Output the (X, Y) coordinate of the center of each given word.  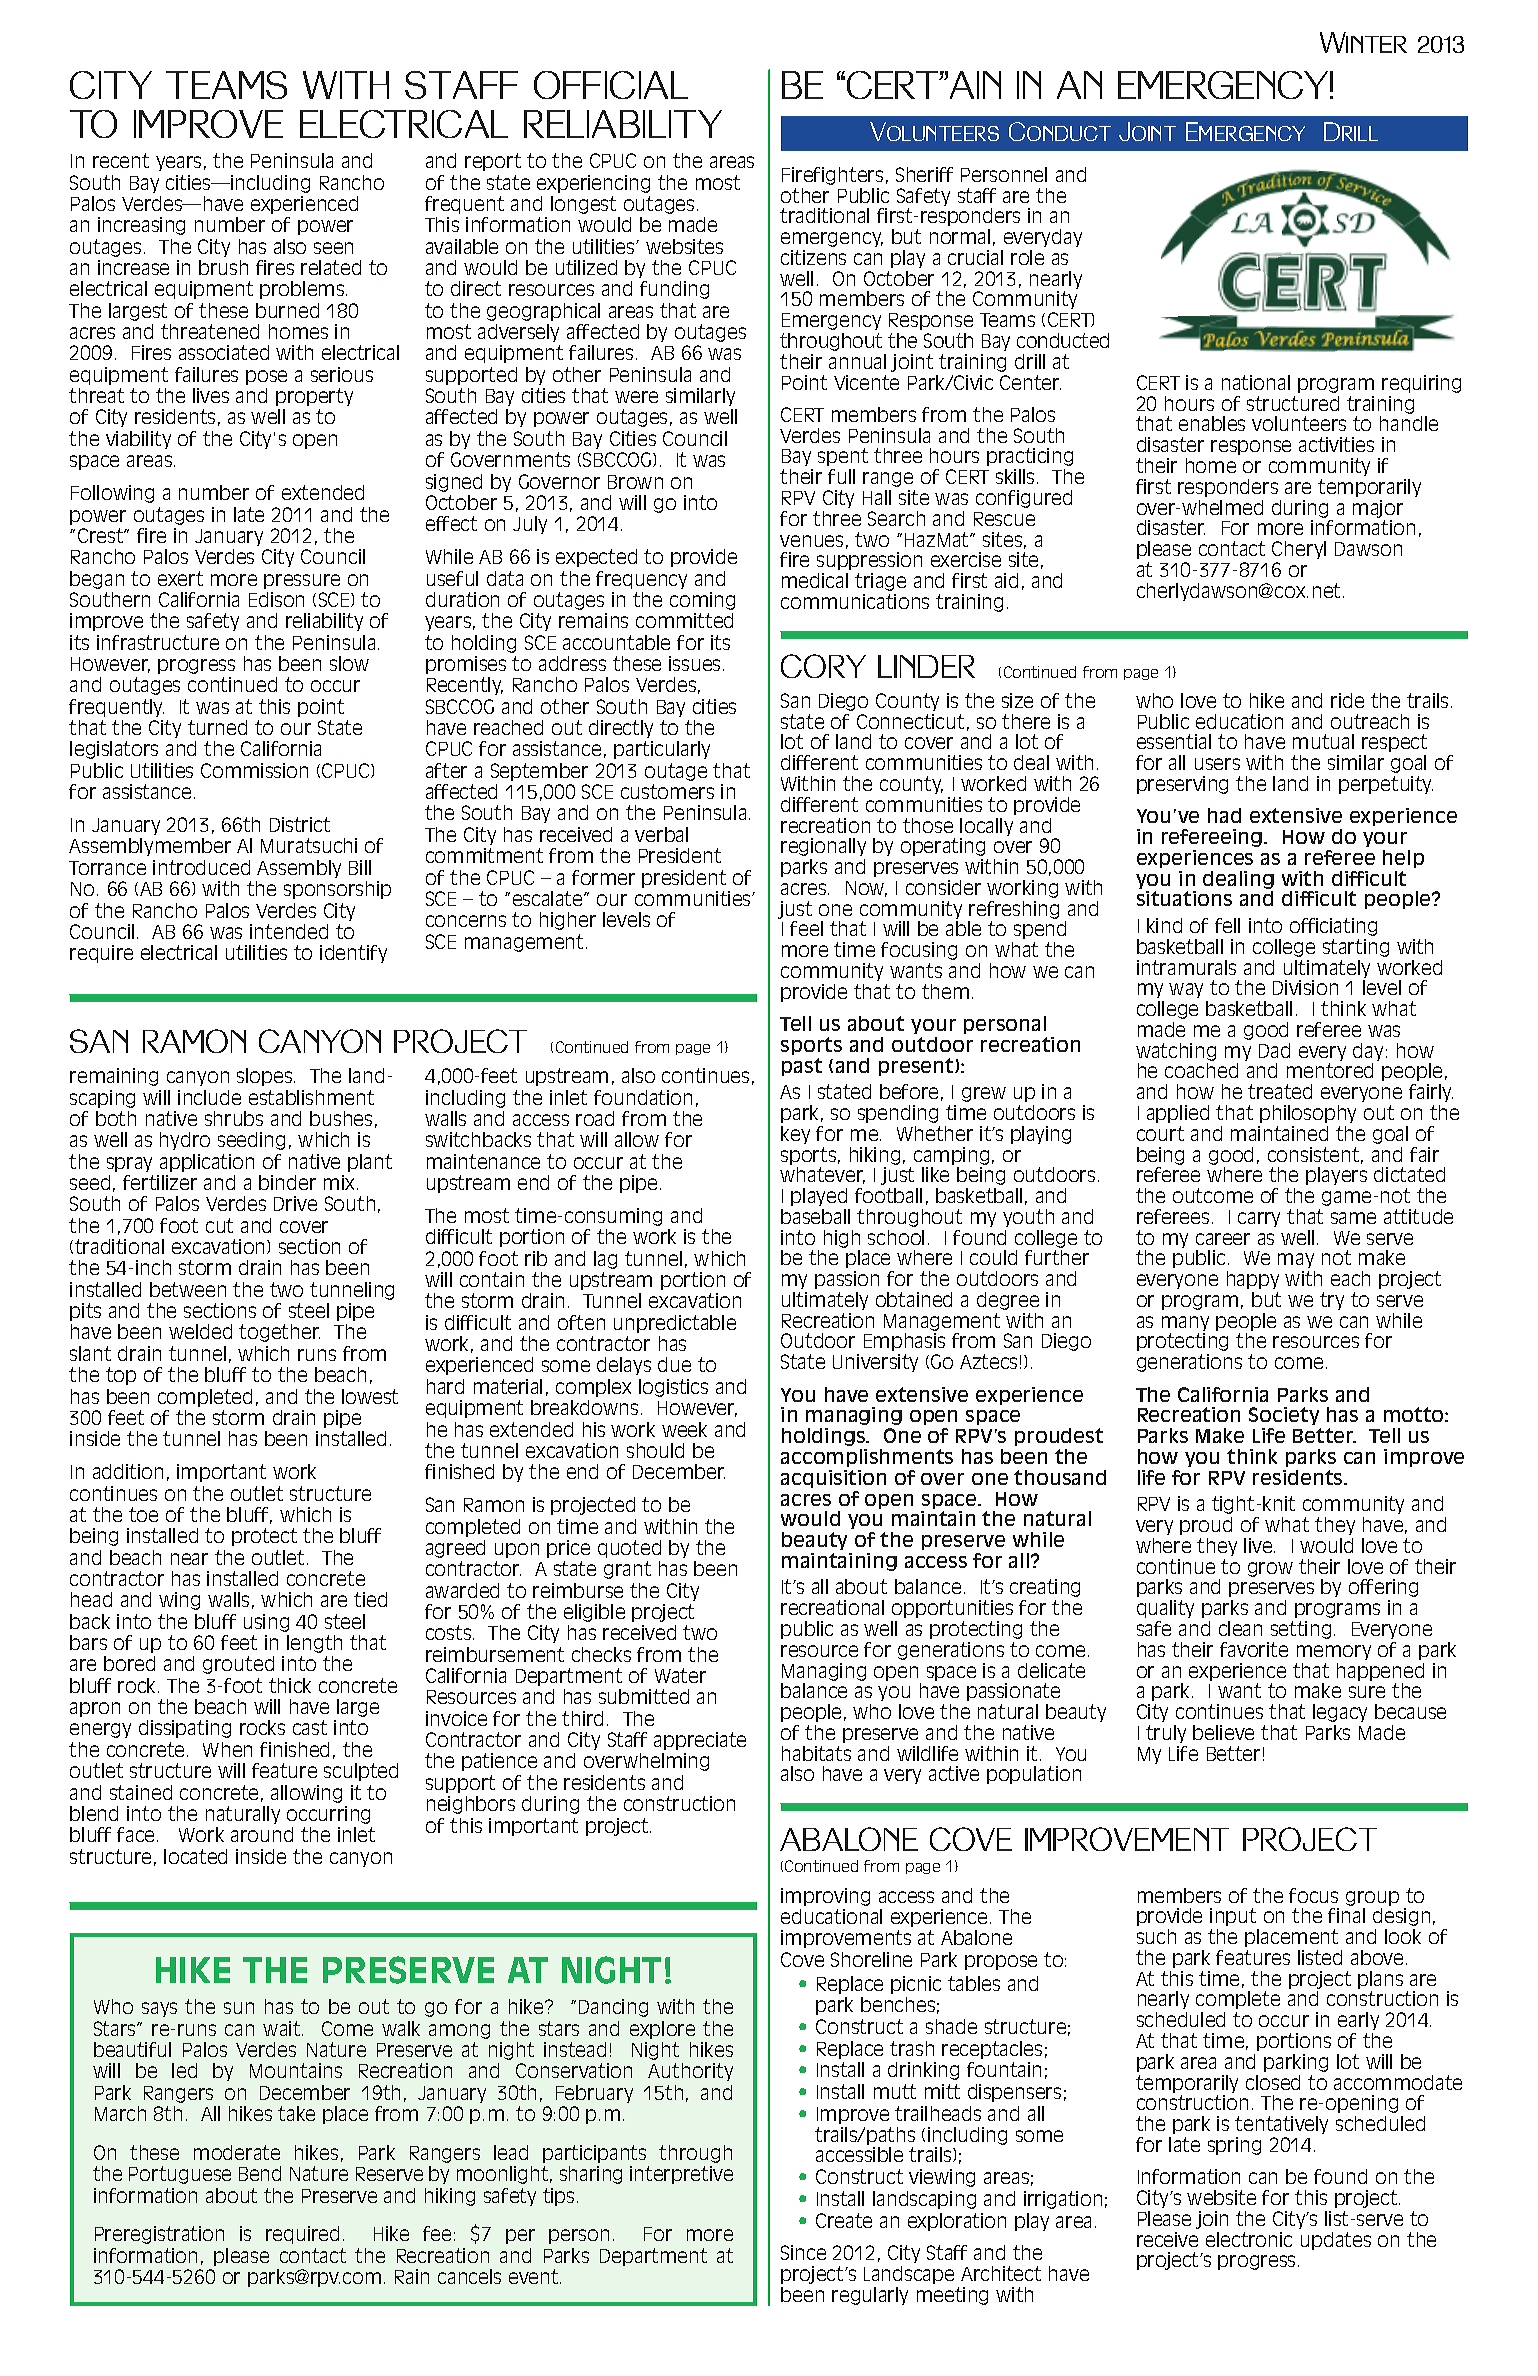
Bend (260, 2173)
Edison (276, 599)
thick (290, 1685)
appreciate (700, 1741)
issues (694, 663)
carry (1259, 1219)
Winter (1363, 42)
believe (1223, 1732)
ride (1347, 700)
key (795, 1135)
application (207, 1163)
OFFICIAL (611, 85)
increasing (141, 226)
